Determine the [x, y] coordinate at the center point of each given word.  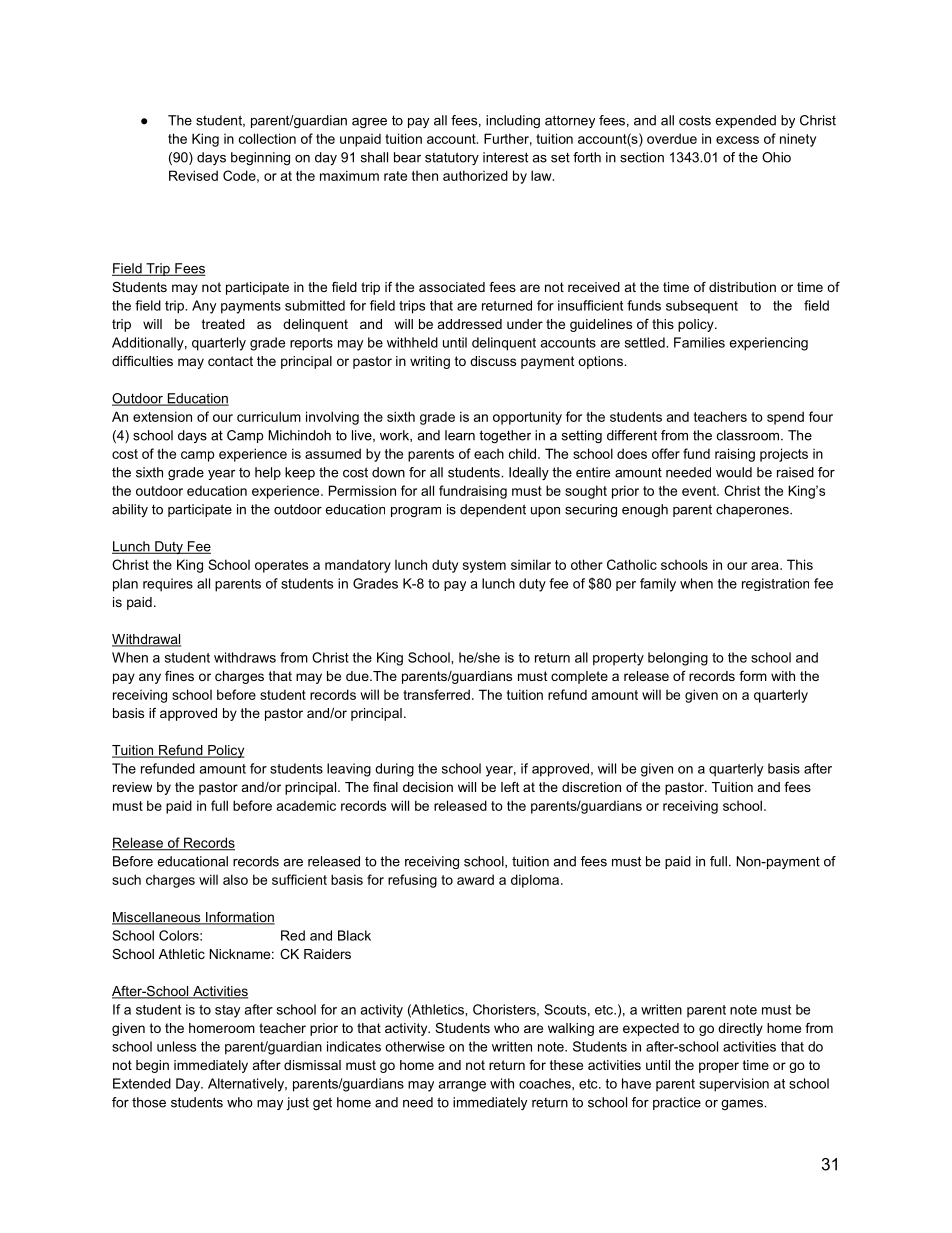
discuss [493, 361]
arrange [462, 1086]
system [484, 566]
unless [176, 1046]
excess [737, 140]
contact [230, 361]
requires [168, 585]
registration [775, 584]
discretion [591, 787]
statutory [452, 158]
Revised [193, 175]
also [235, 879]
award [475, 879]
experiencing [769, 344]
